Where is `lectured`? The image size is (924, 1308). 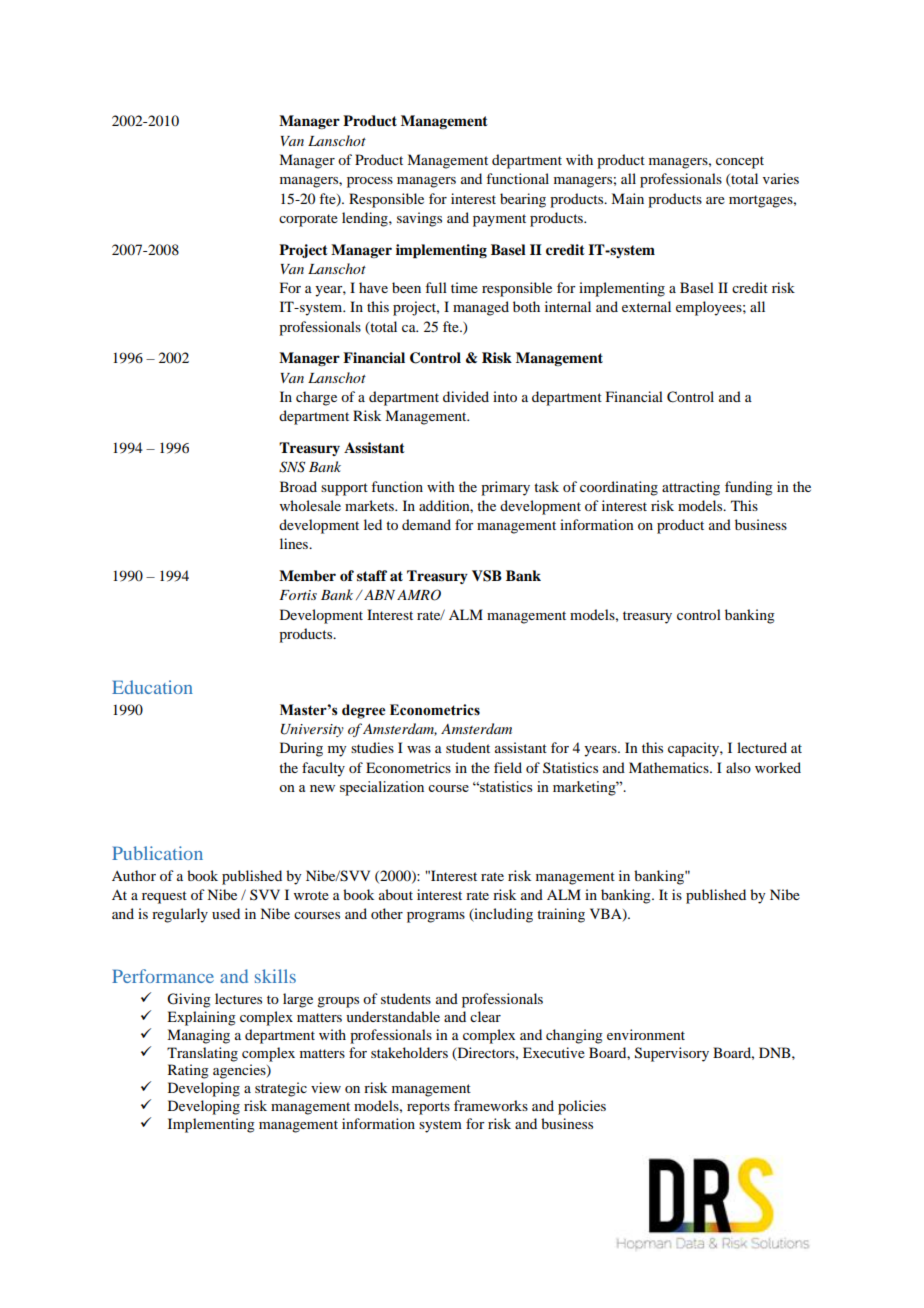
lectured is located at coordinates (762, 747).
